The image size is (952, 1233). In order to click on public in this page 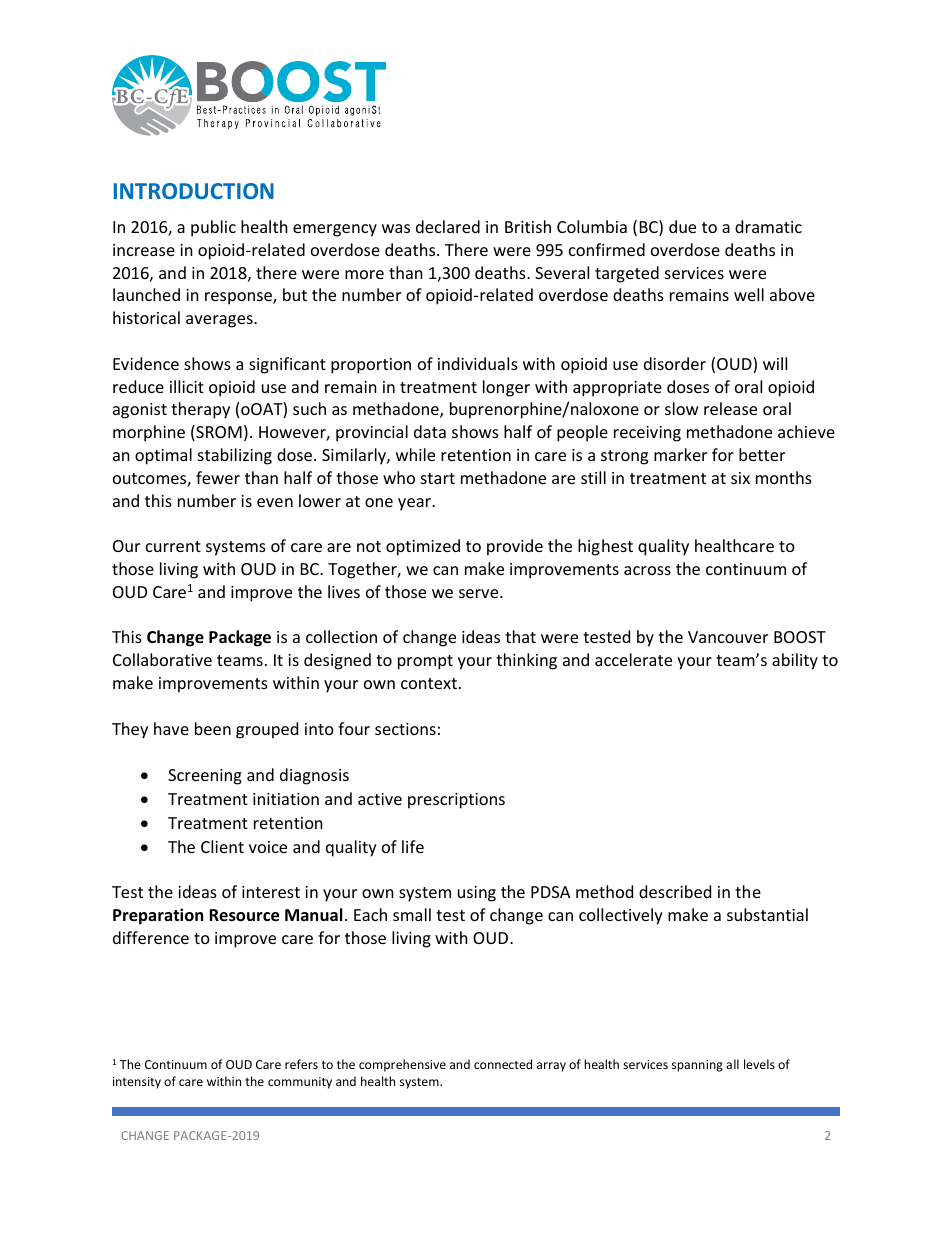, I will do `click(213, 228)`.
